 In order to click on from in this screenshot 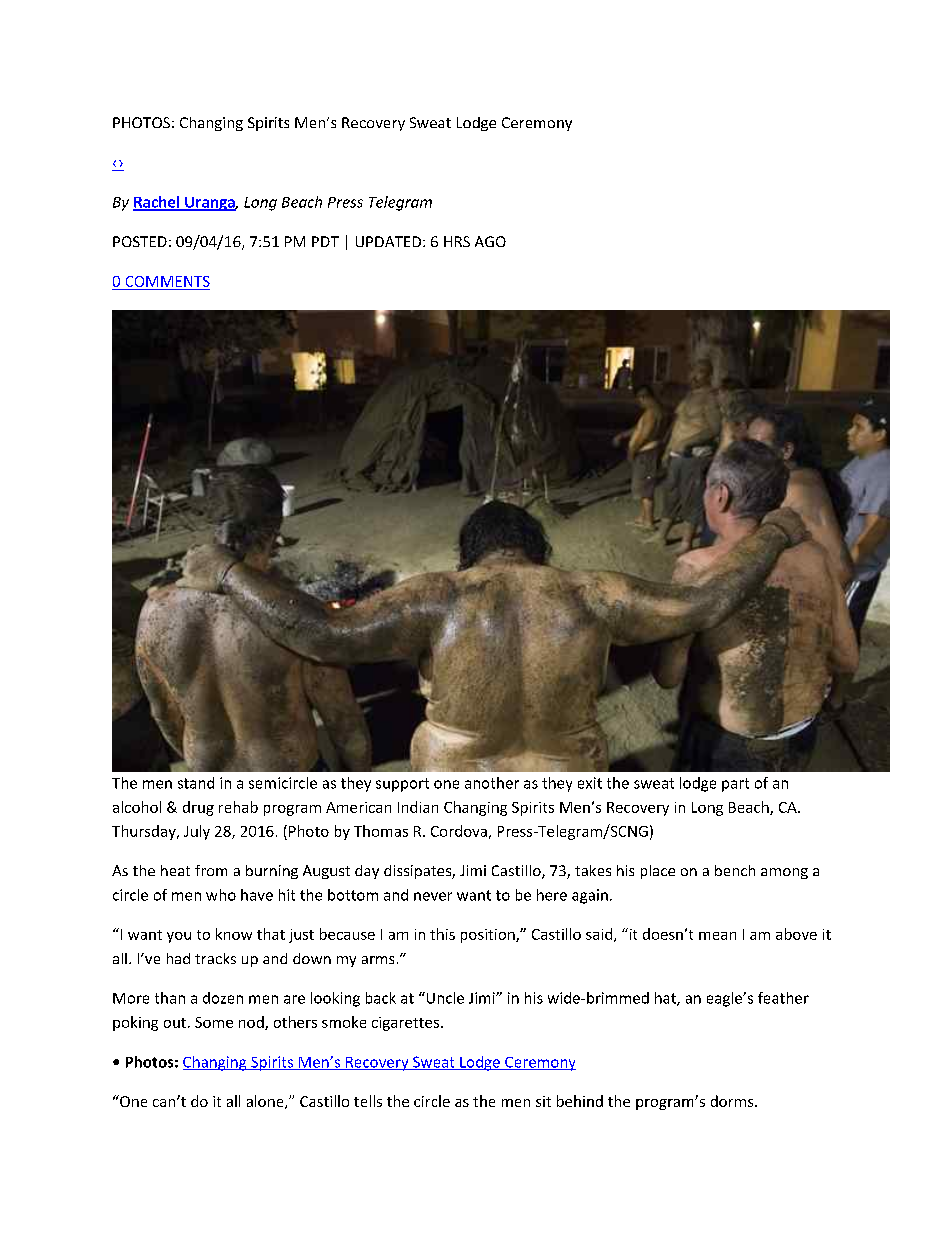, I will do `click(211, 870)`.
